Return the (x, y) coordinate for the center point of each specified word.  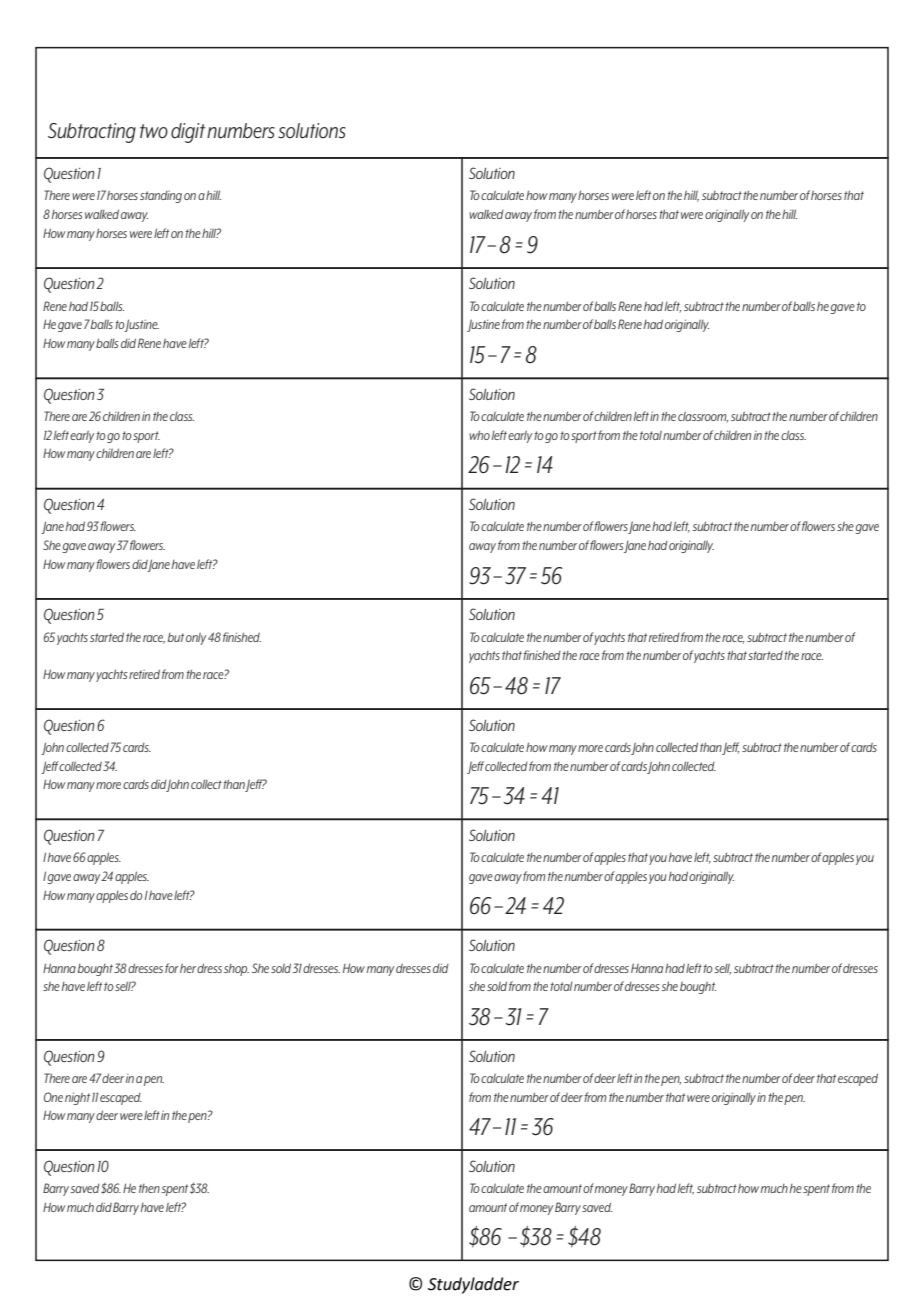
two (154, 131)
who (479, 435)
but (176, 637)
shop (236, 970)
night (77, 1098)
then (149, 1188)
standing (161, 197)
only (196, 639)
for (172, 968)
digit (188, 133)
